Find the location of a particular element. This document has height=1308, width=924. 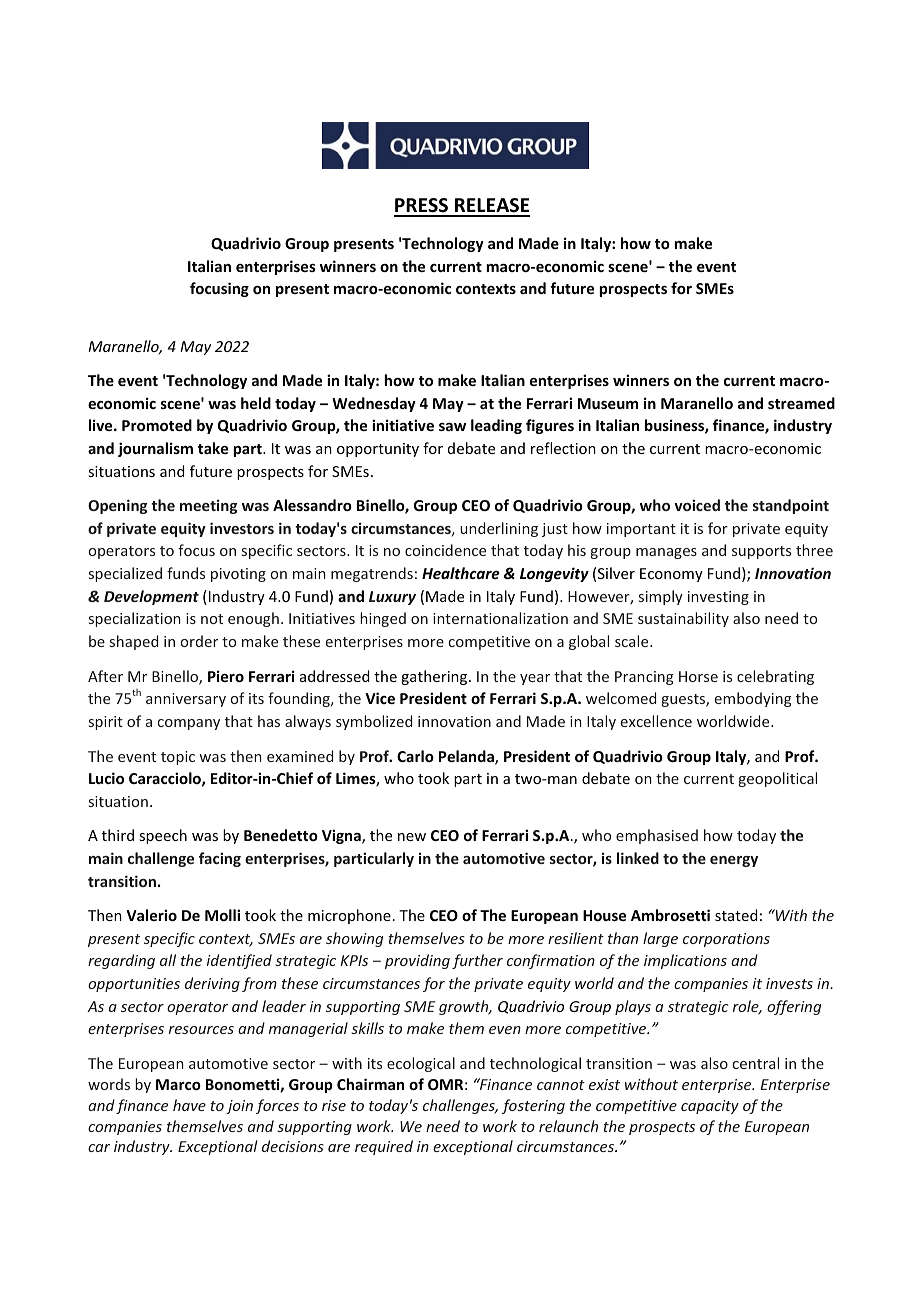

meeting is located at coordinates (208, 506).
